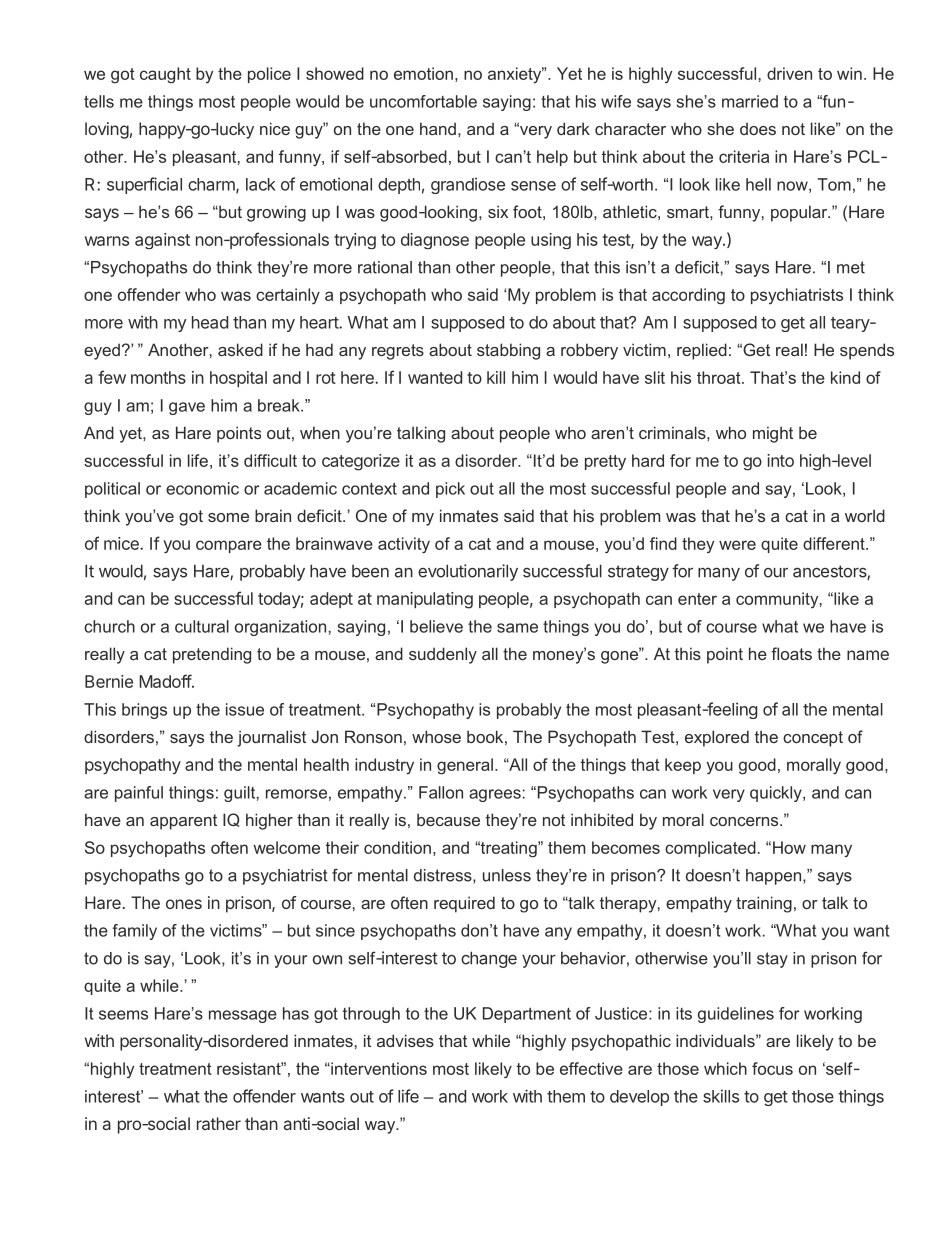 Image resolution: width=952 pixels, height=1233 pixels. Describe the element at coordinates (450, 490) in the screenshot. I see `pick` at that location.
